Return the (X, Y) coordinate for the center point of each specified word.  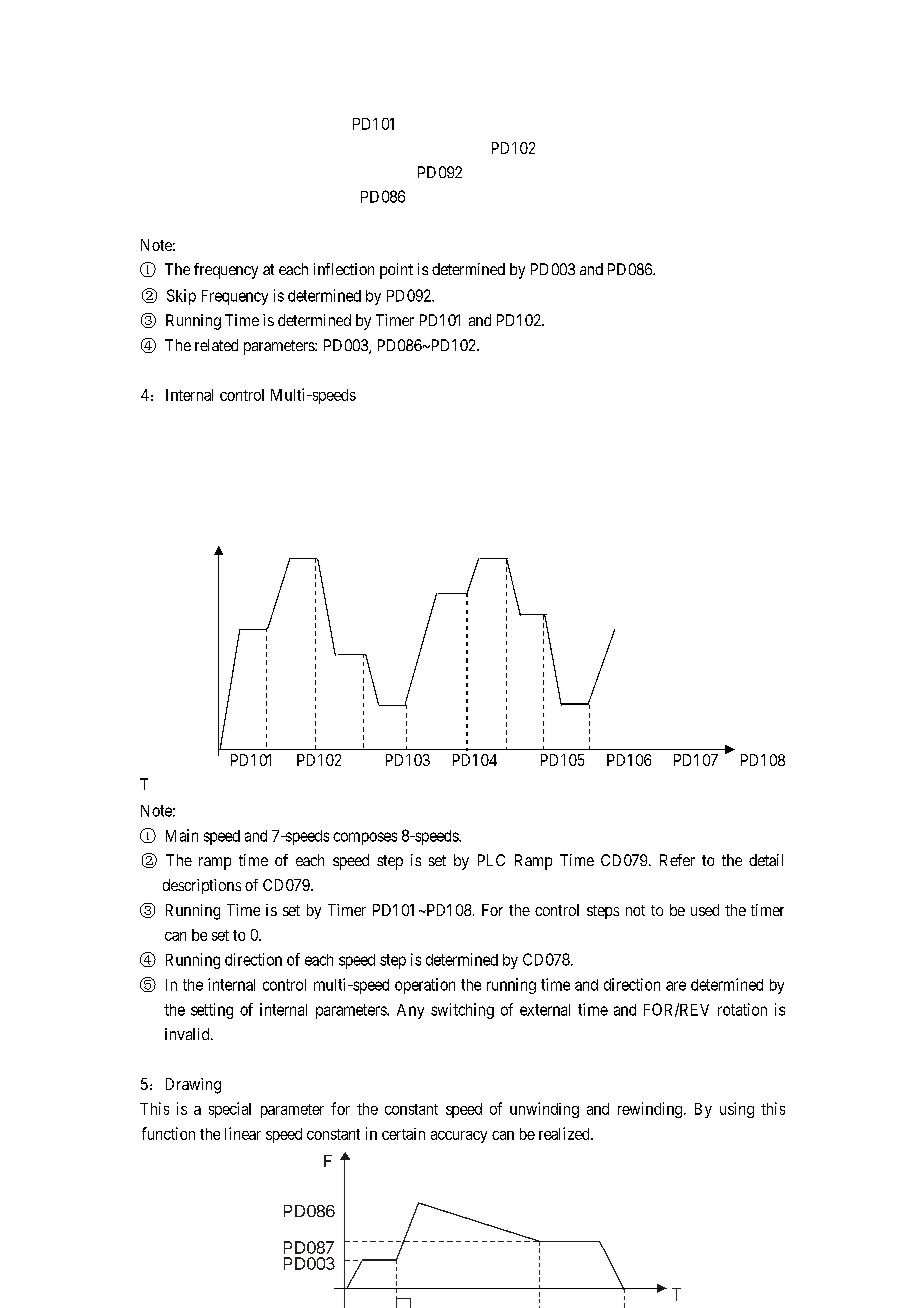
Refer (677, 860)
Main (182, 835)
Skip (181, 297)
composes (365, 838)
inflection (344, 269)
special (230, 1110)
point (396, 271)
